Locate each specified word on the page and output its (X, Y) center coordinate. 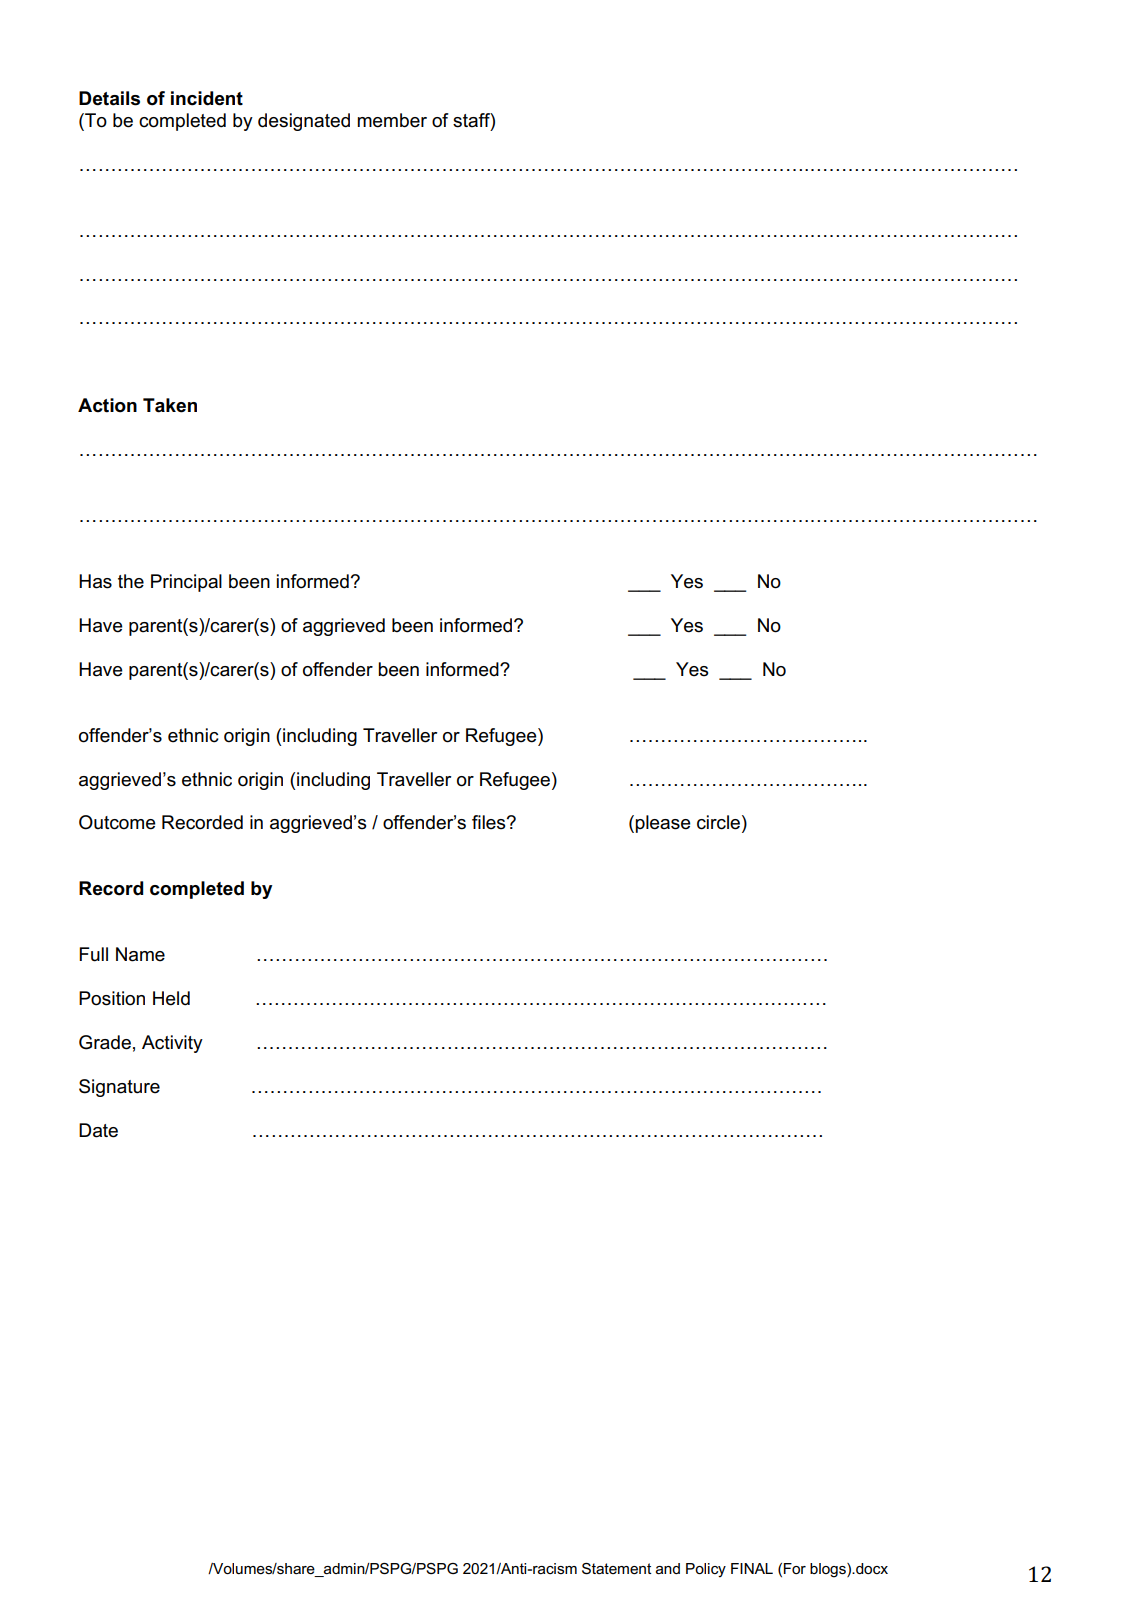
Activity (172, 1044)
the (131, 581)
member (392, 120)
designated (304, 122)
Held (171, 998)
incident (207, 98)
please (663, 824)
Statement (616, 1569)
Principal (186, 583)
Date (98, 1130)
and (668, 1568)
